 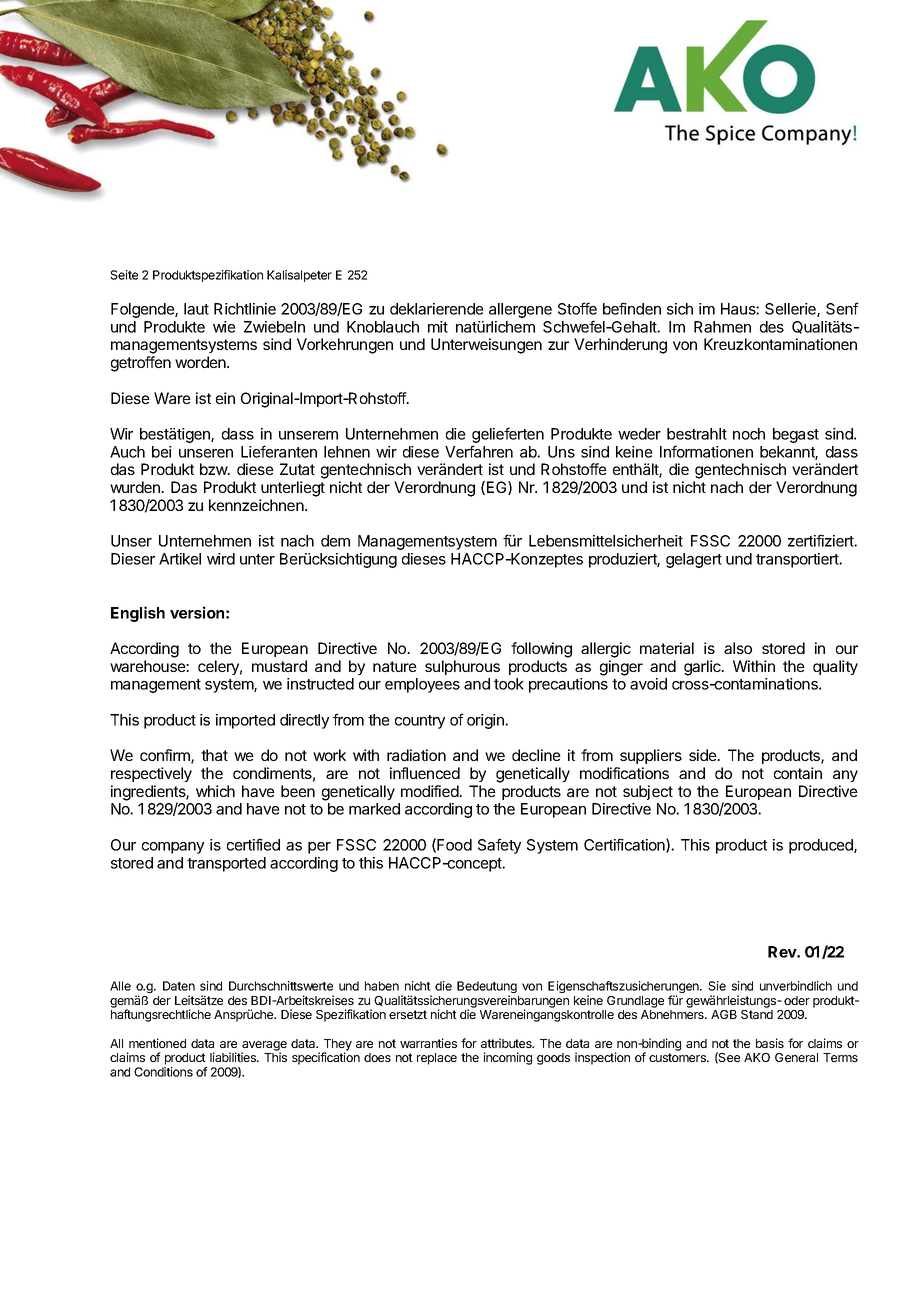 I want to click on liabilities, so click(x=234, y=1057).
